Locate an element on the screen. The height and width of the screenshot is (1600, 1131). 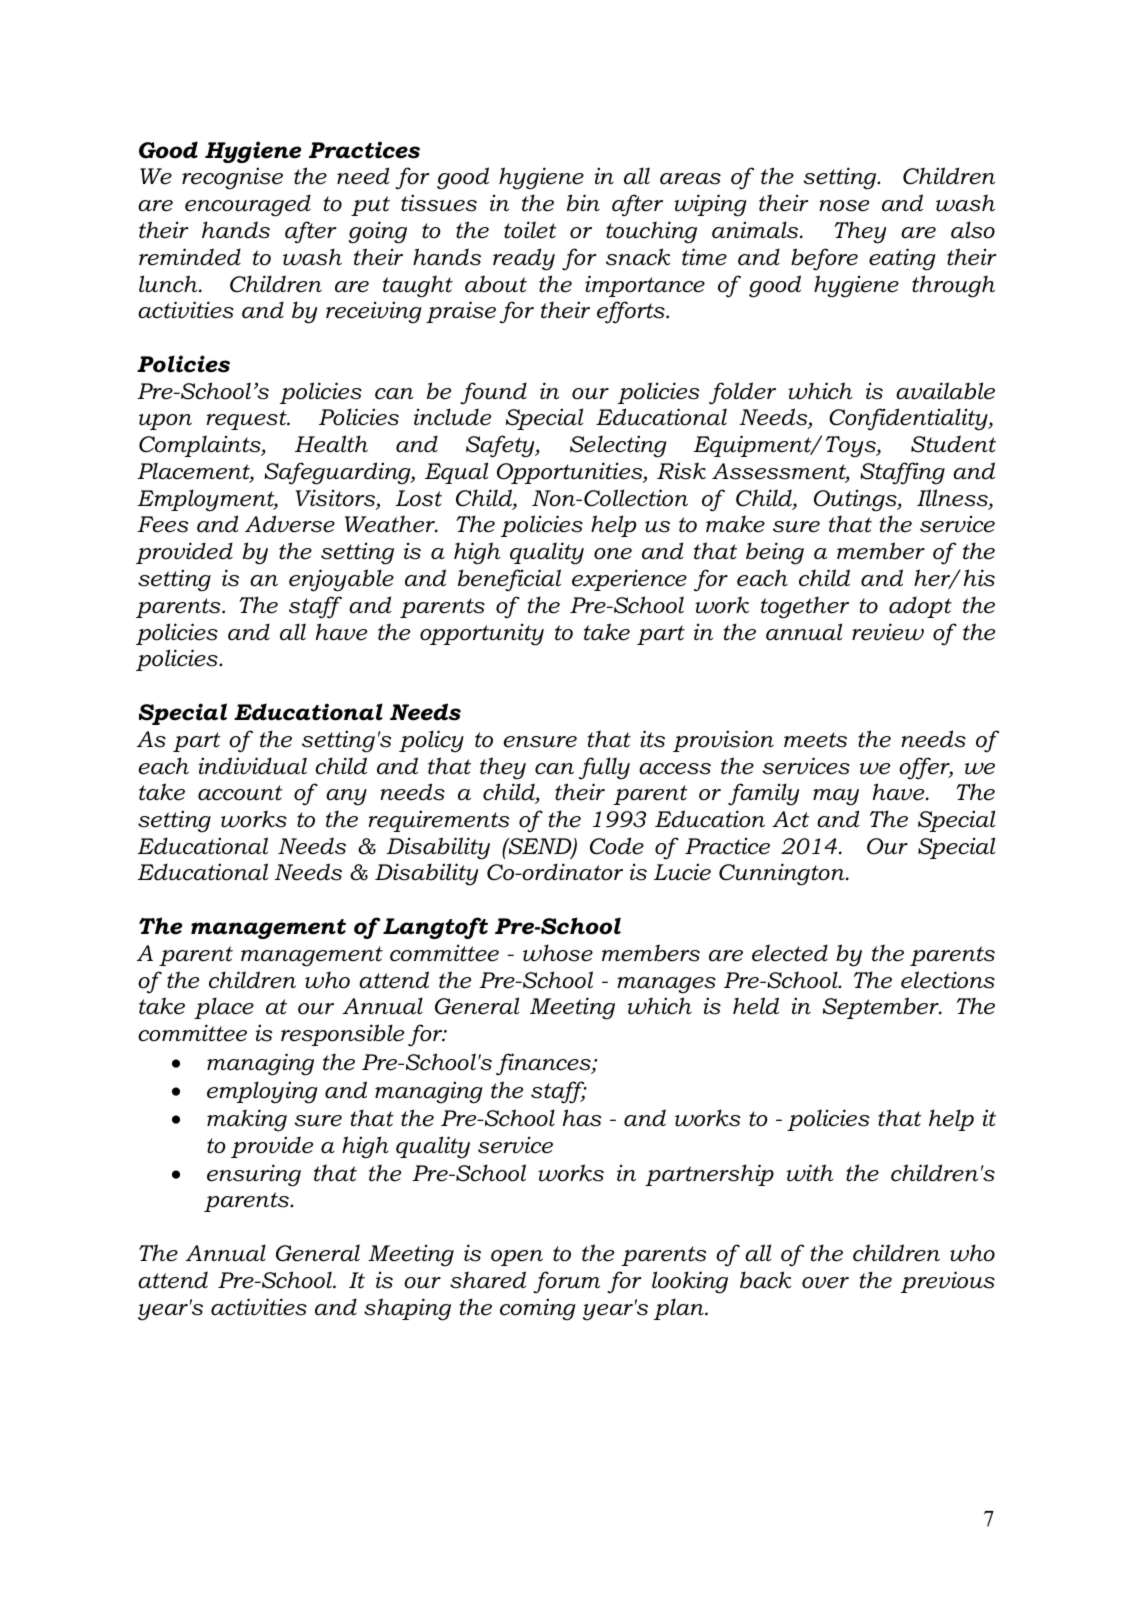
Code is located at coordinates (617, 846).
